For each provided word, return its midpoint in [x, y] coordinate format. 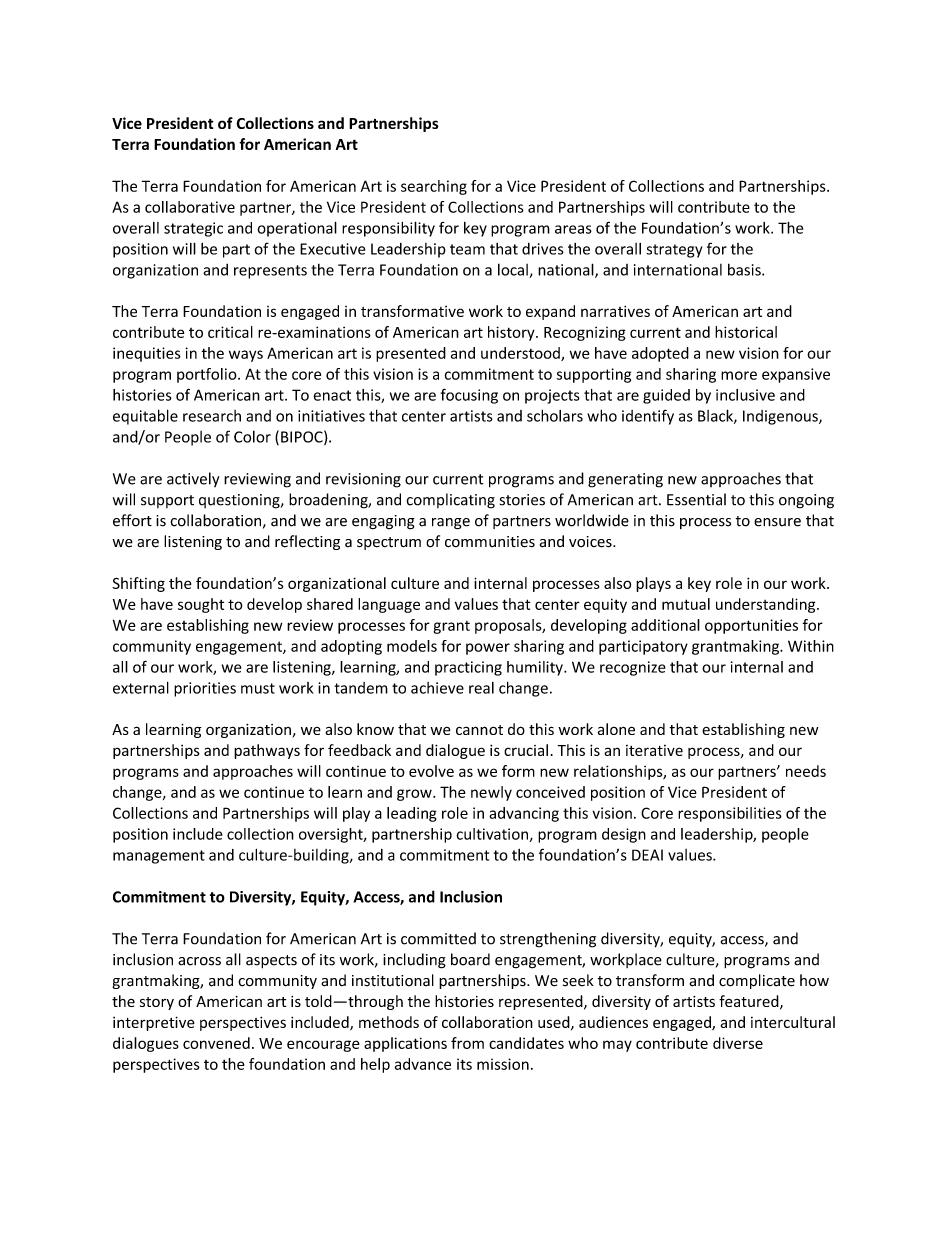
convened [216, 1043]
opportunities [751, 626]
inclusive [745, 395]
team [467, 249]
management [159, 857]
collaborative [190, 207]
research [212, 416]
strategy [674, 251]
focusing [469, 396]
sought [201, 605]
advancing [524, 814]
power [488, 649]
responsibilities [730, 814]
